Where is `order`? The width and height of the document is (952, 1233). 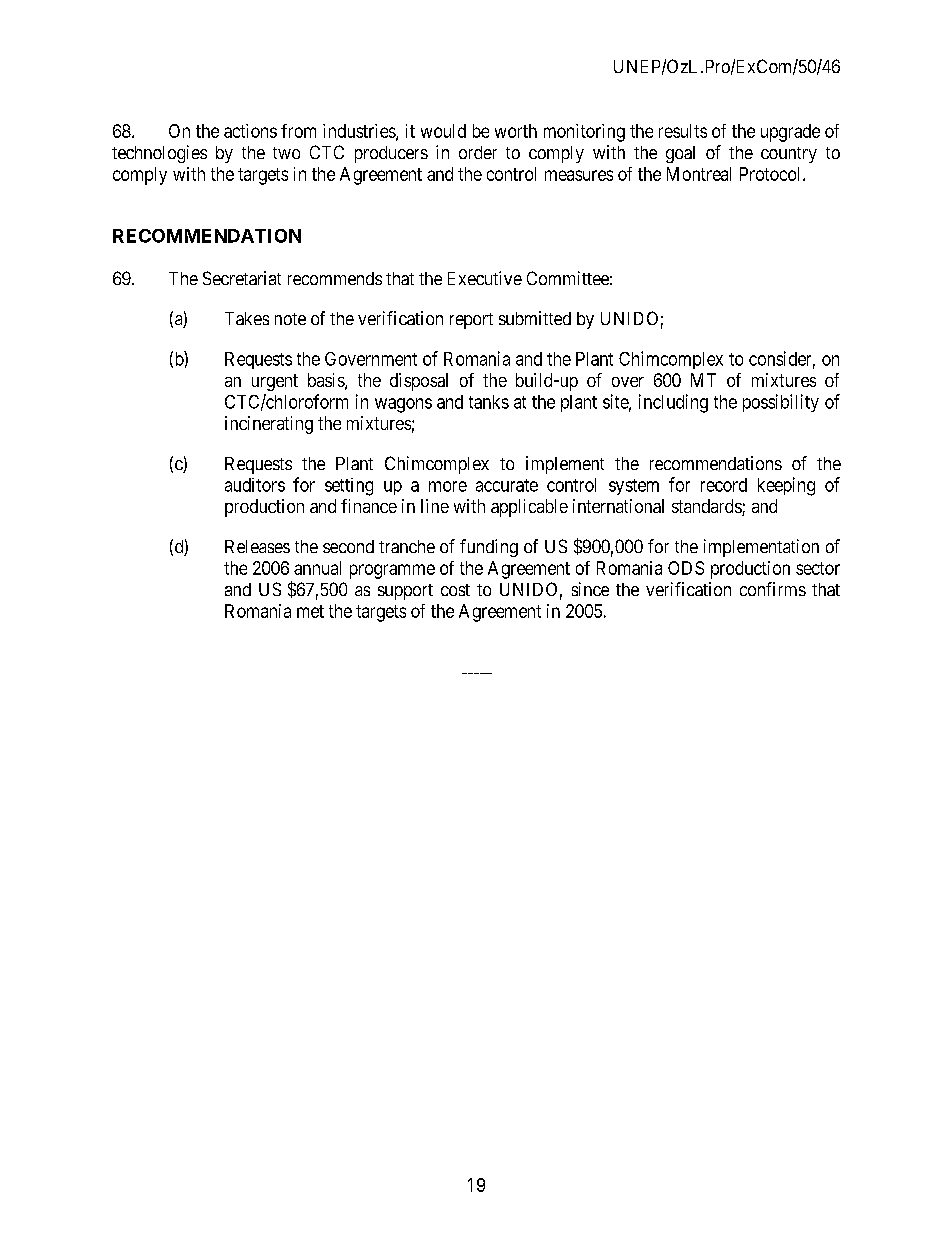 order is located at coordinates (478, 152).
